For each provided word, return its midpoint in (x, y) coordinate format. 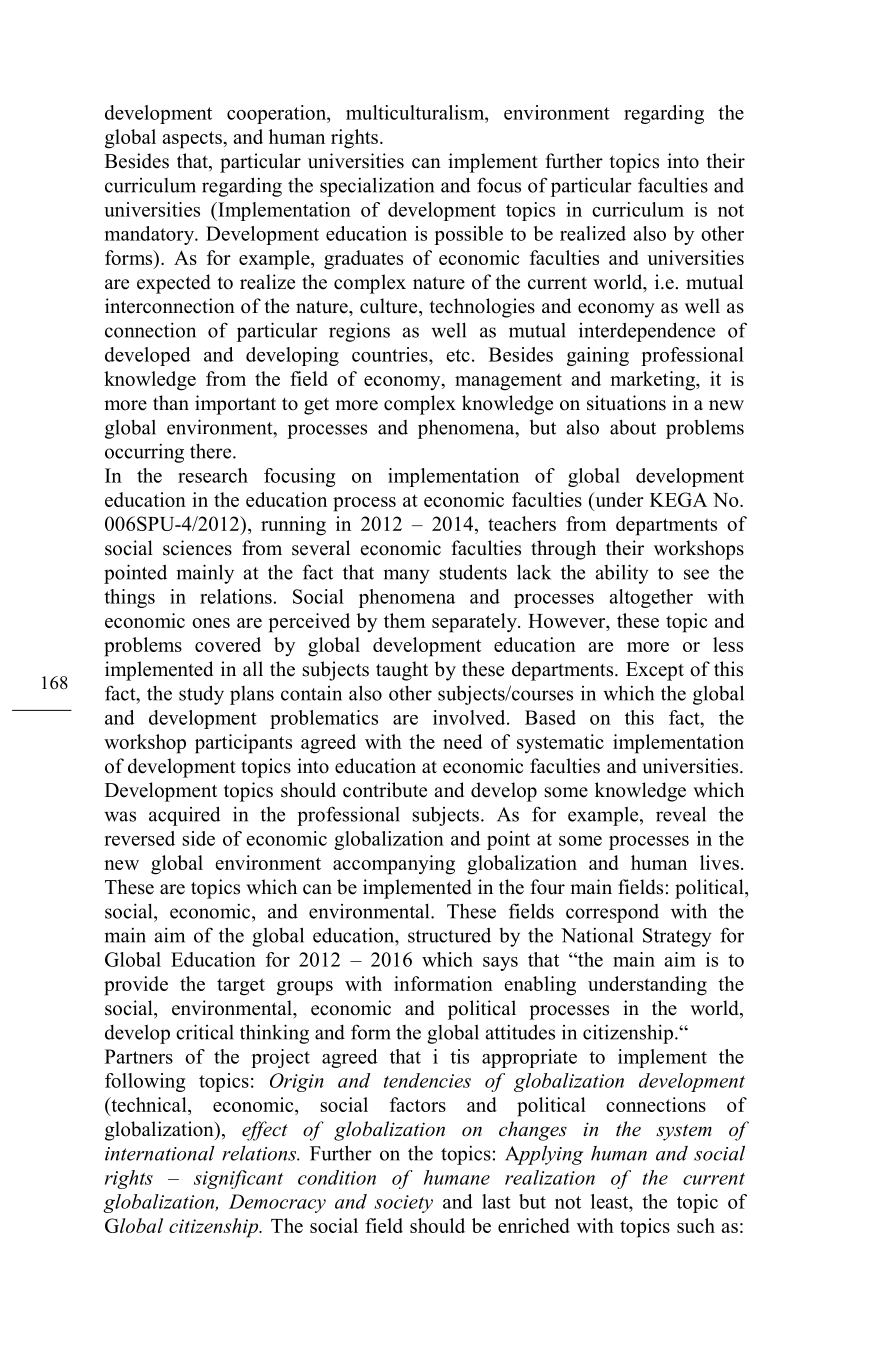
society (403, 1204)
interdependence (647, 332)
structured (449, 935)
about (633, 427)
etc (458, 355)
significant (238, 1179)
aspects (193, 140)
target (241, 987)
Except (655, 671)
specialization (377, 187)
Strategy (677, 937)
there (212, 451)
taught (402, 671)
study (201, 695)
